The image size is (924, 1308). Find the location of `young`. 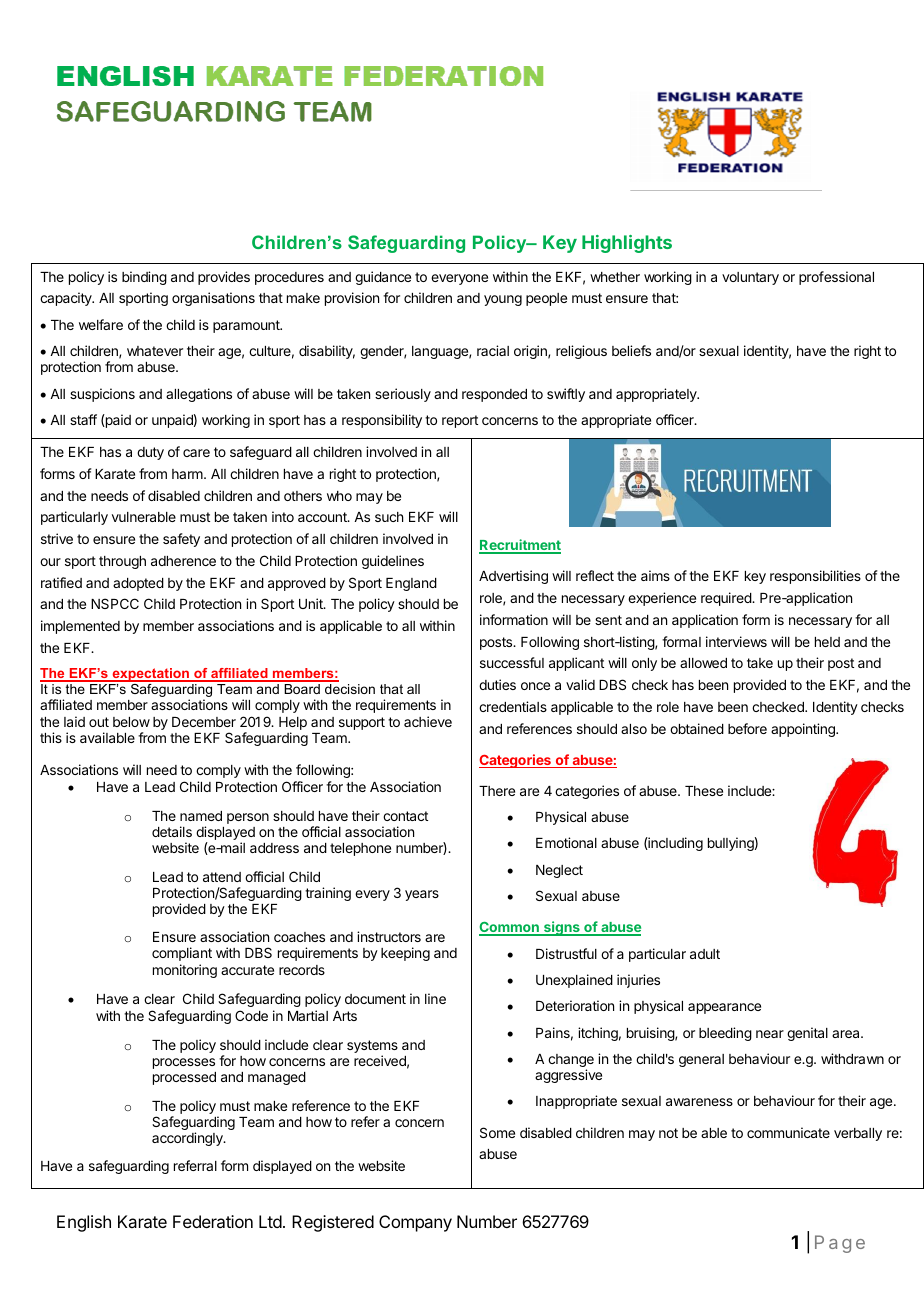

young is located at coordinates (503, 300).
